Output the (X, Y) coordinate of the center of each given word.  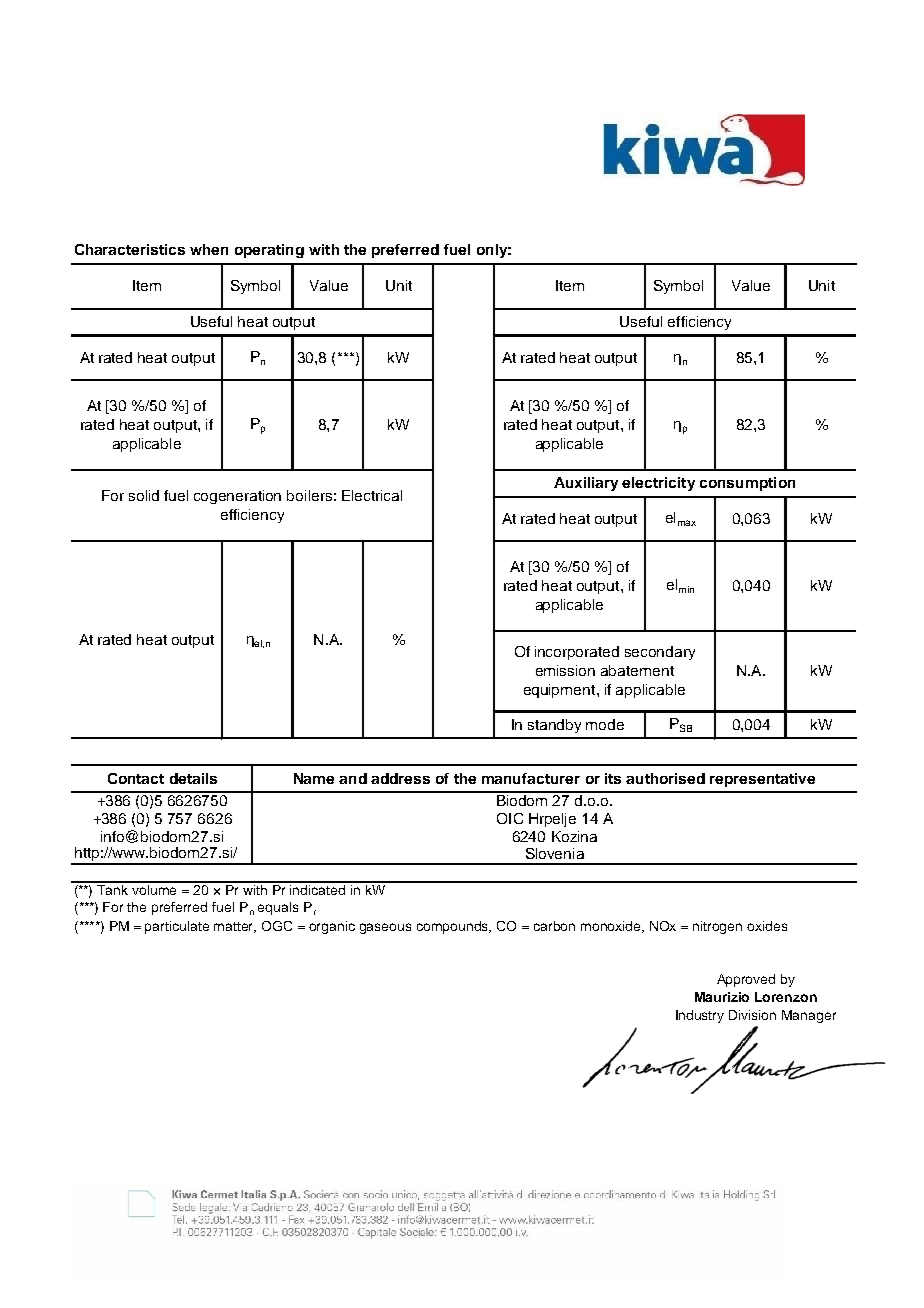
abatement (637, 670)
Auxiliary (586, 484)
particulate (177, 927)
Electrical (372, 495)
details (193, 778)
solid (144, 495)
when (209, 249)
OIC (510, 818)
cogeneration (237, 497)
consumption (747, 484)
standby (554, 726)
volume (155, 888)
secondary (660, 653)
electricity (658, 484)
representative (762, 780)
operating (269, 251)
